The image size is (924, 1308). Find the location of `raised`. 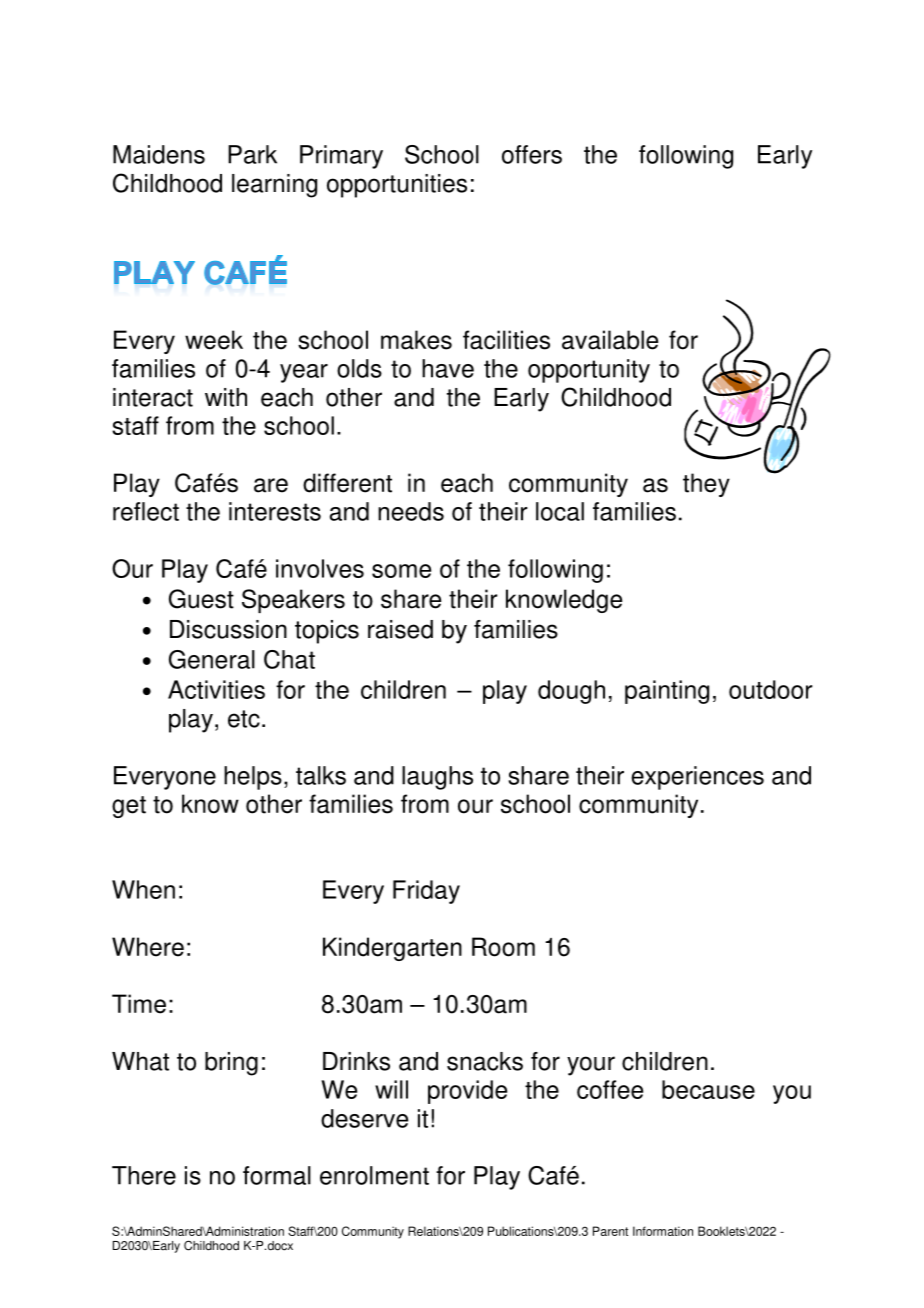

raised is located at coordinates (400, 629).
